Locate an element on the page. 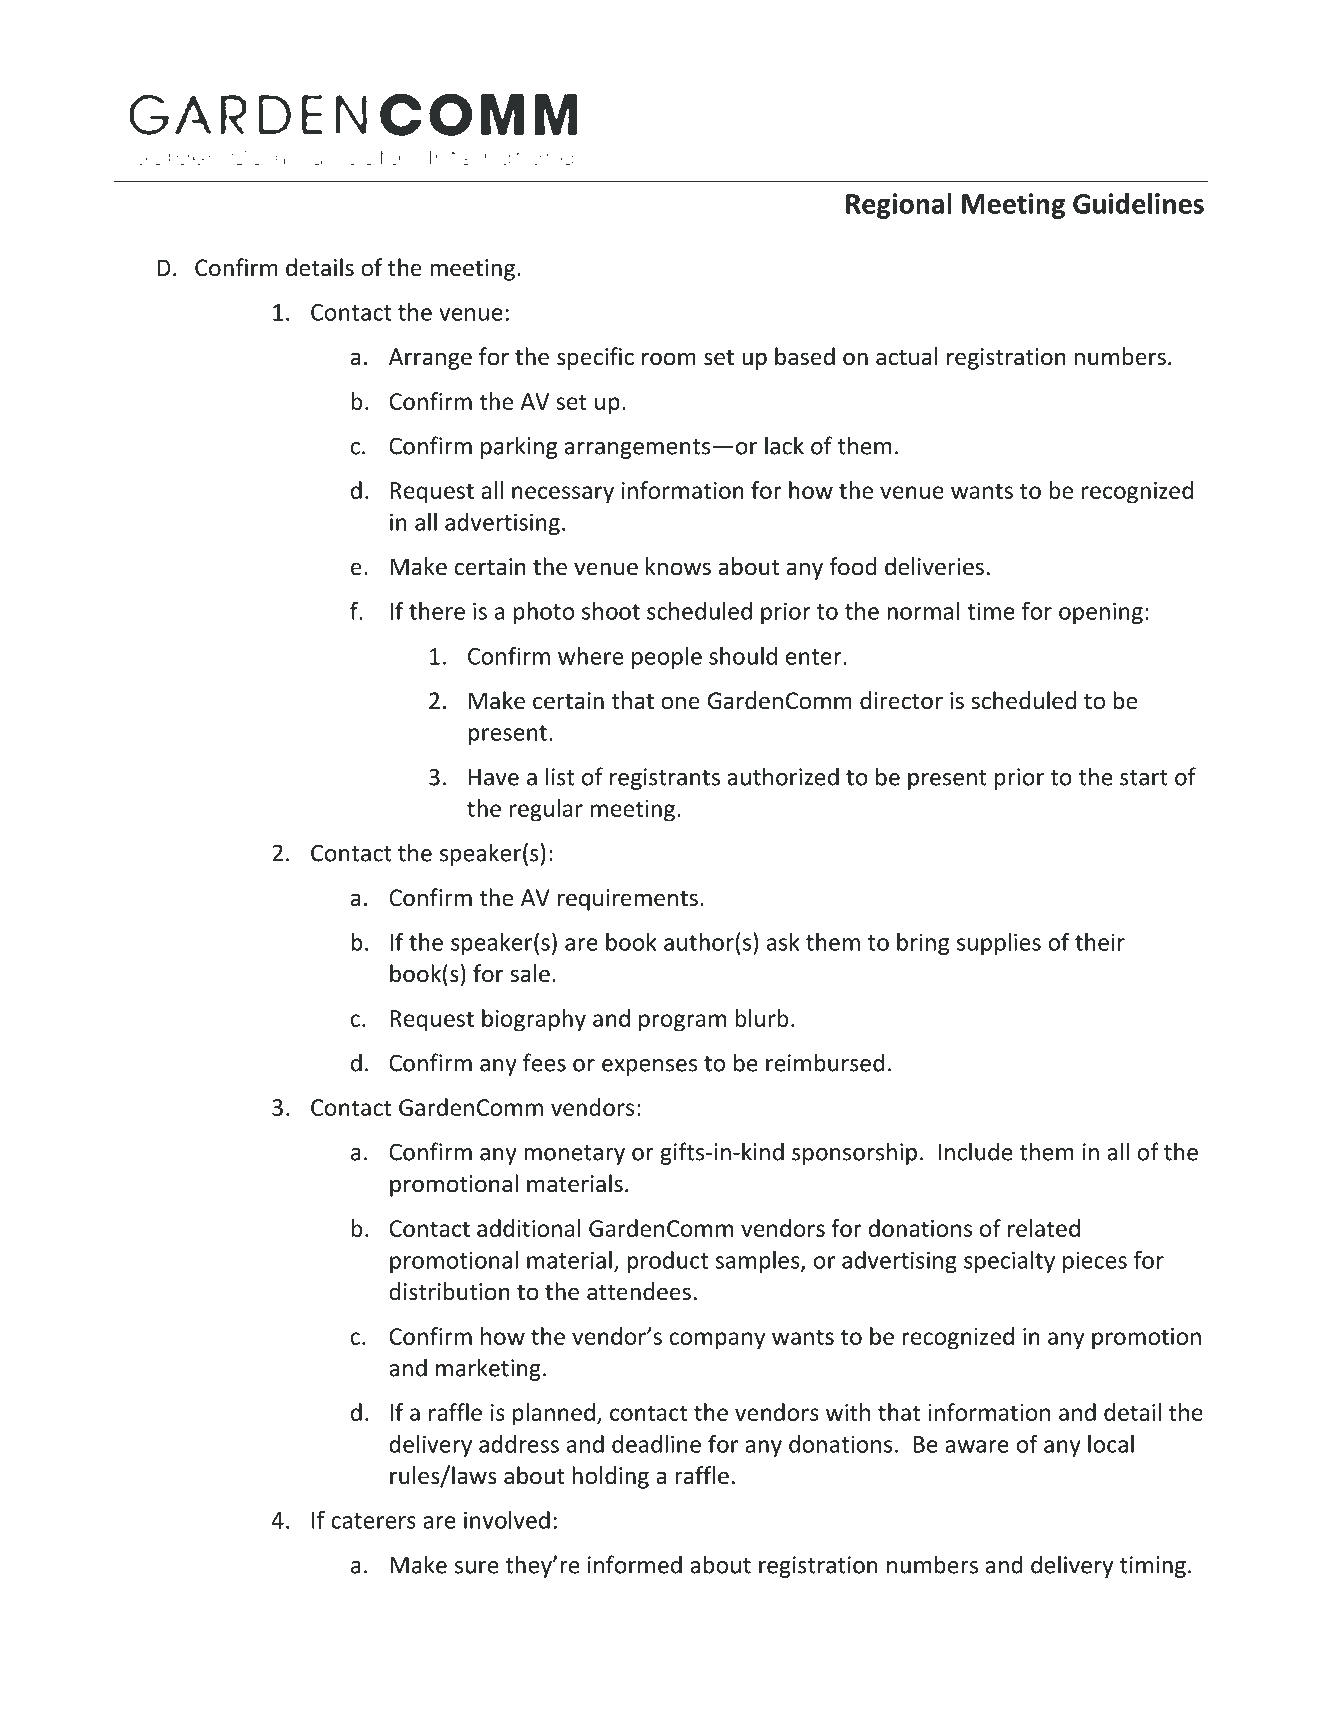 The width and height of the page is (1321, 1710). fees is located at coordinates (544, 1062).
